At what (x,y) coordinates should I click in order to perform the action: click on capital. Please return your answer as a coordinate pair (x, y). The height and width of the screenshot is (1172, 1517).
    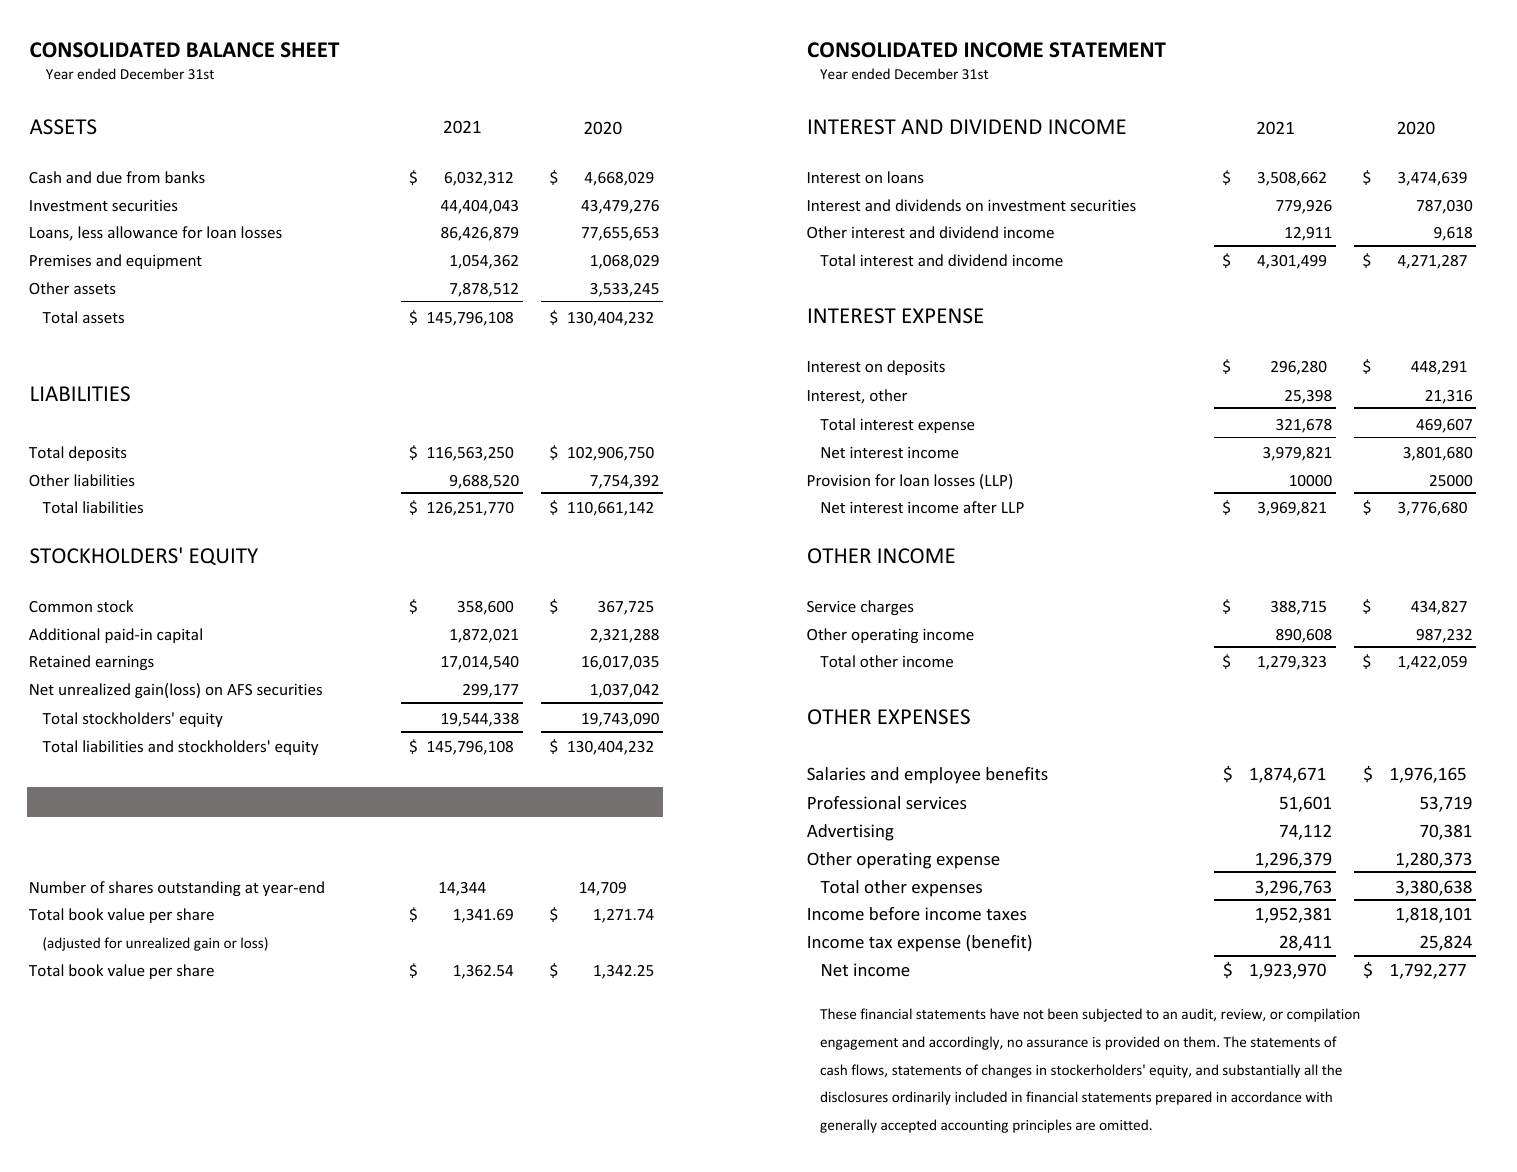
    Looking at the image, I should click on (179, 635).
